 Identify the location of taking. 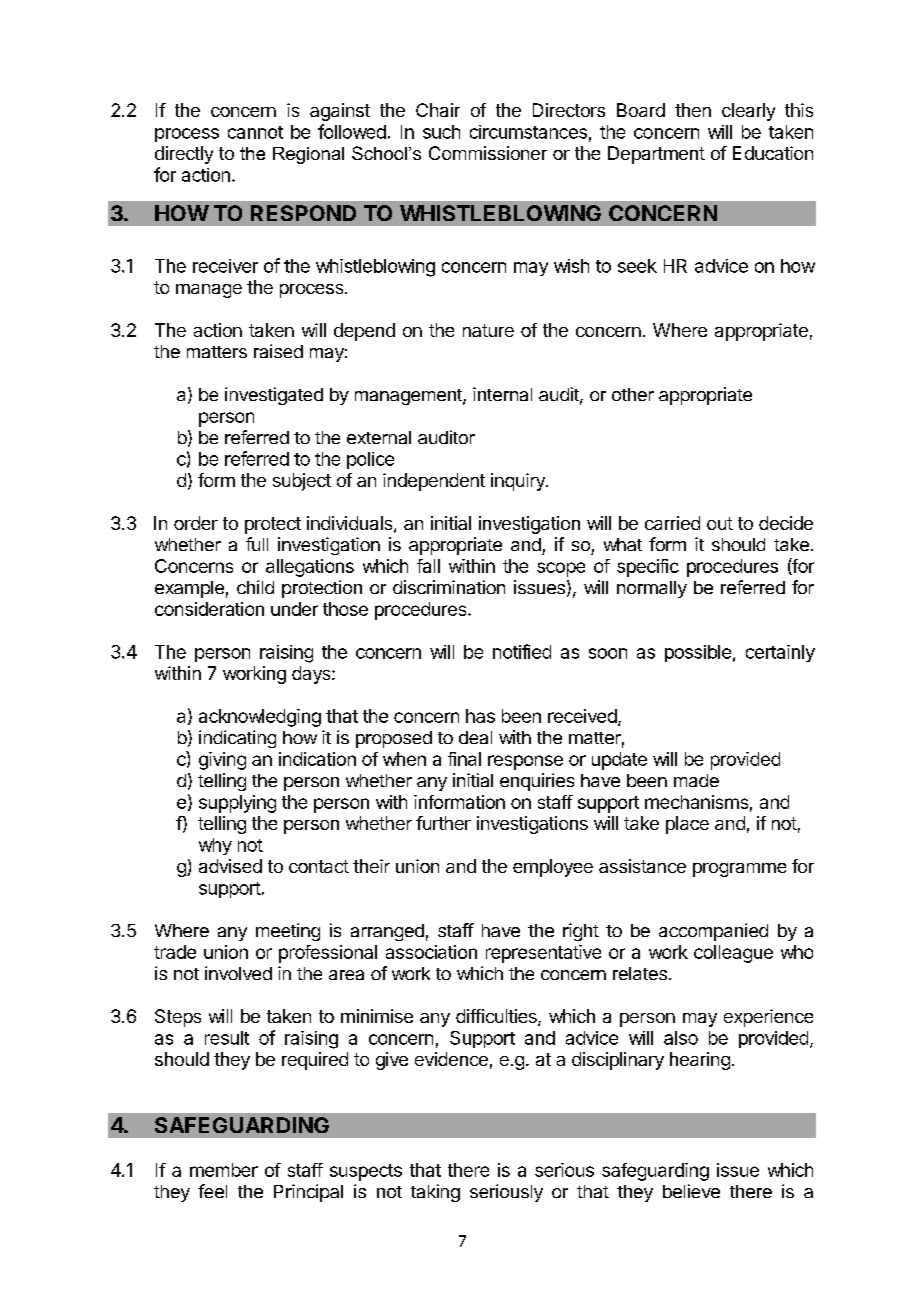
(435, 1193).
